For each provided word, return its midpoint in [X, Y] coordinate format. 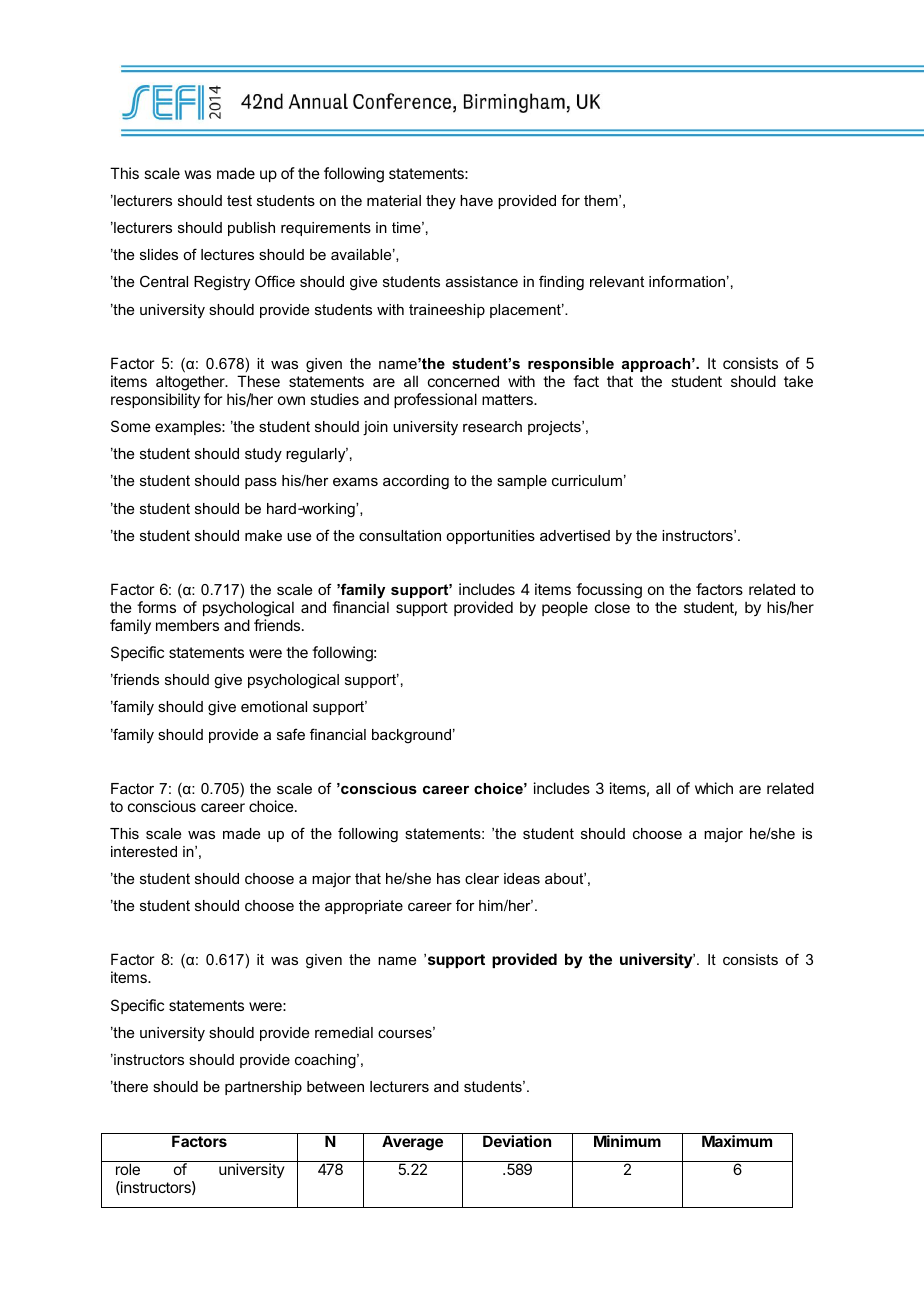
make [263, 535]
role [128, 1169]
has [448, 878]
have [476, 200]
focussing [609, 591]
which [714, 788]
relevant [617, 281]
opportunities [490, 537]
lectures [227, 254]
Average [412, 1143]
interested [144, 851]
